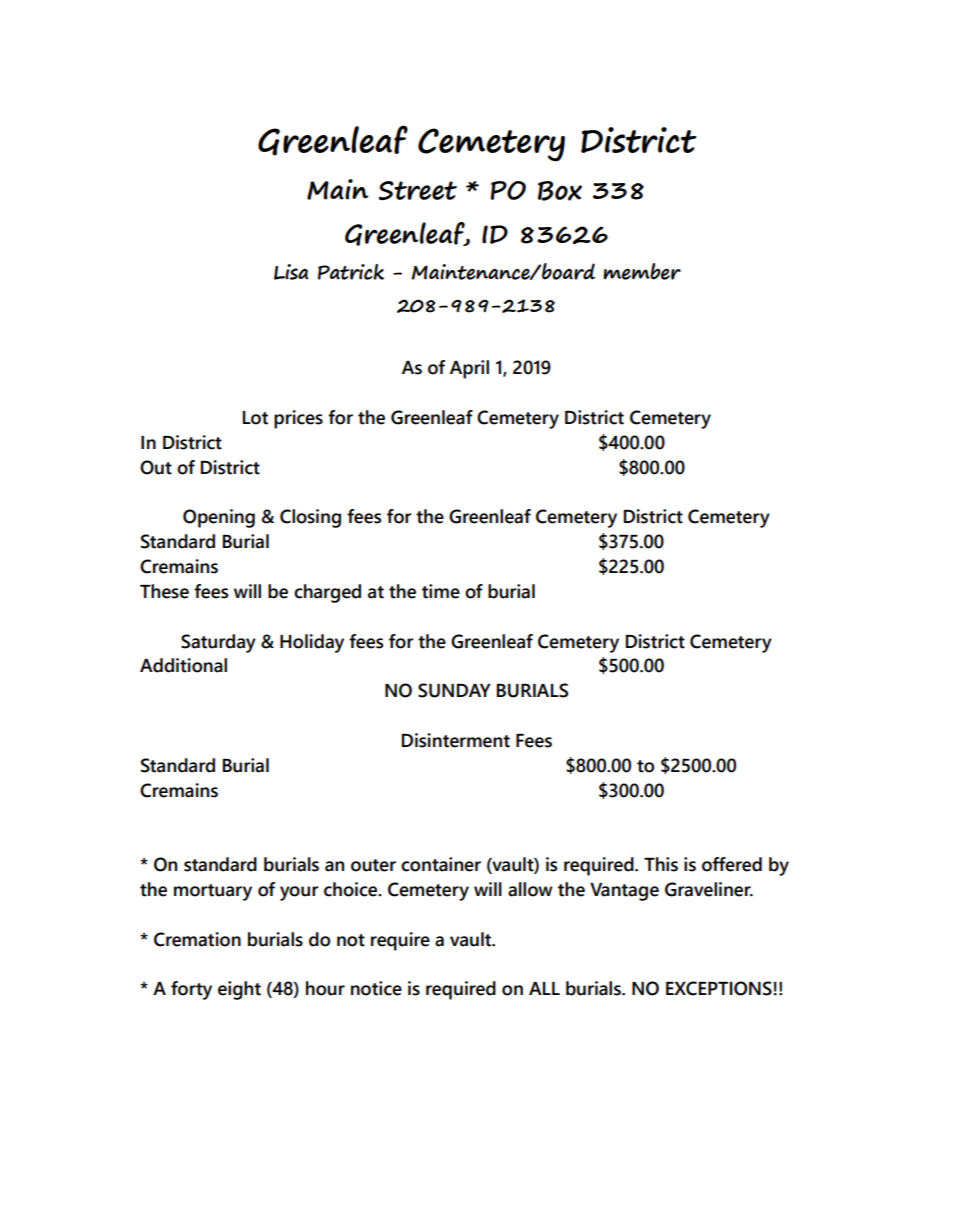  What do you see at coordinates (418, 190) in the page?
I see `Street` at bounding box center [418, 190].
